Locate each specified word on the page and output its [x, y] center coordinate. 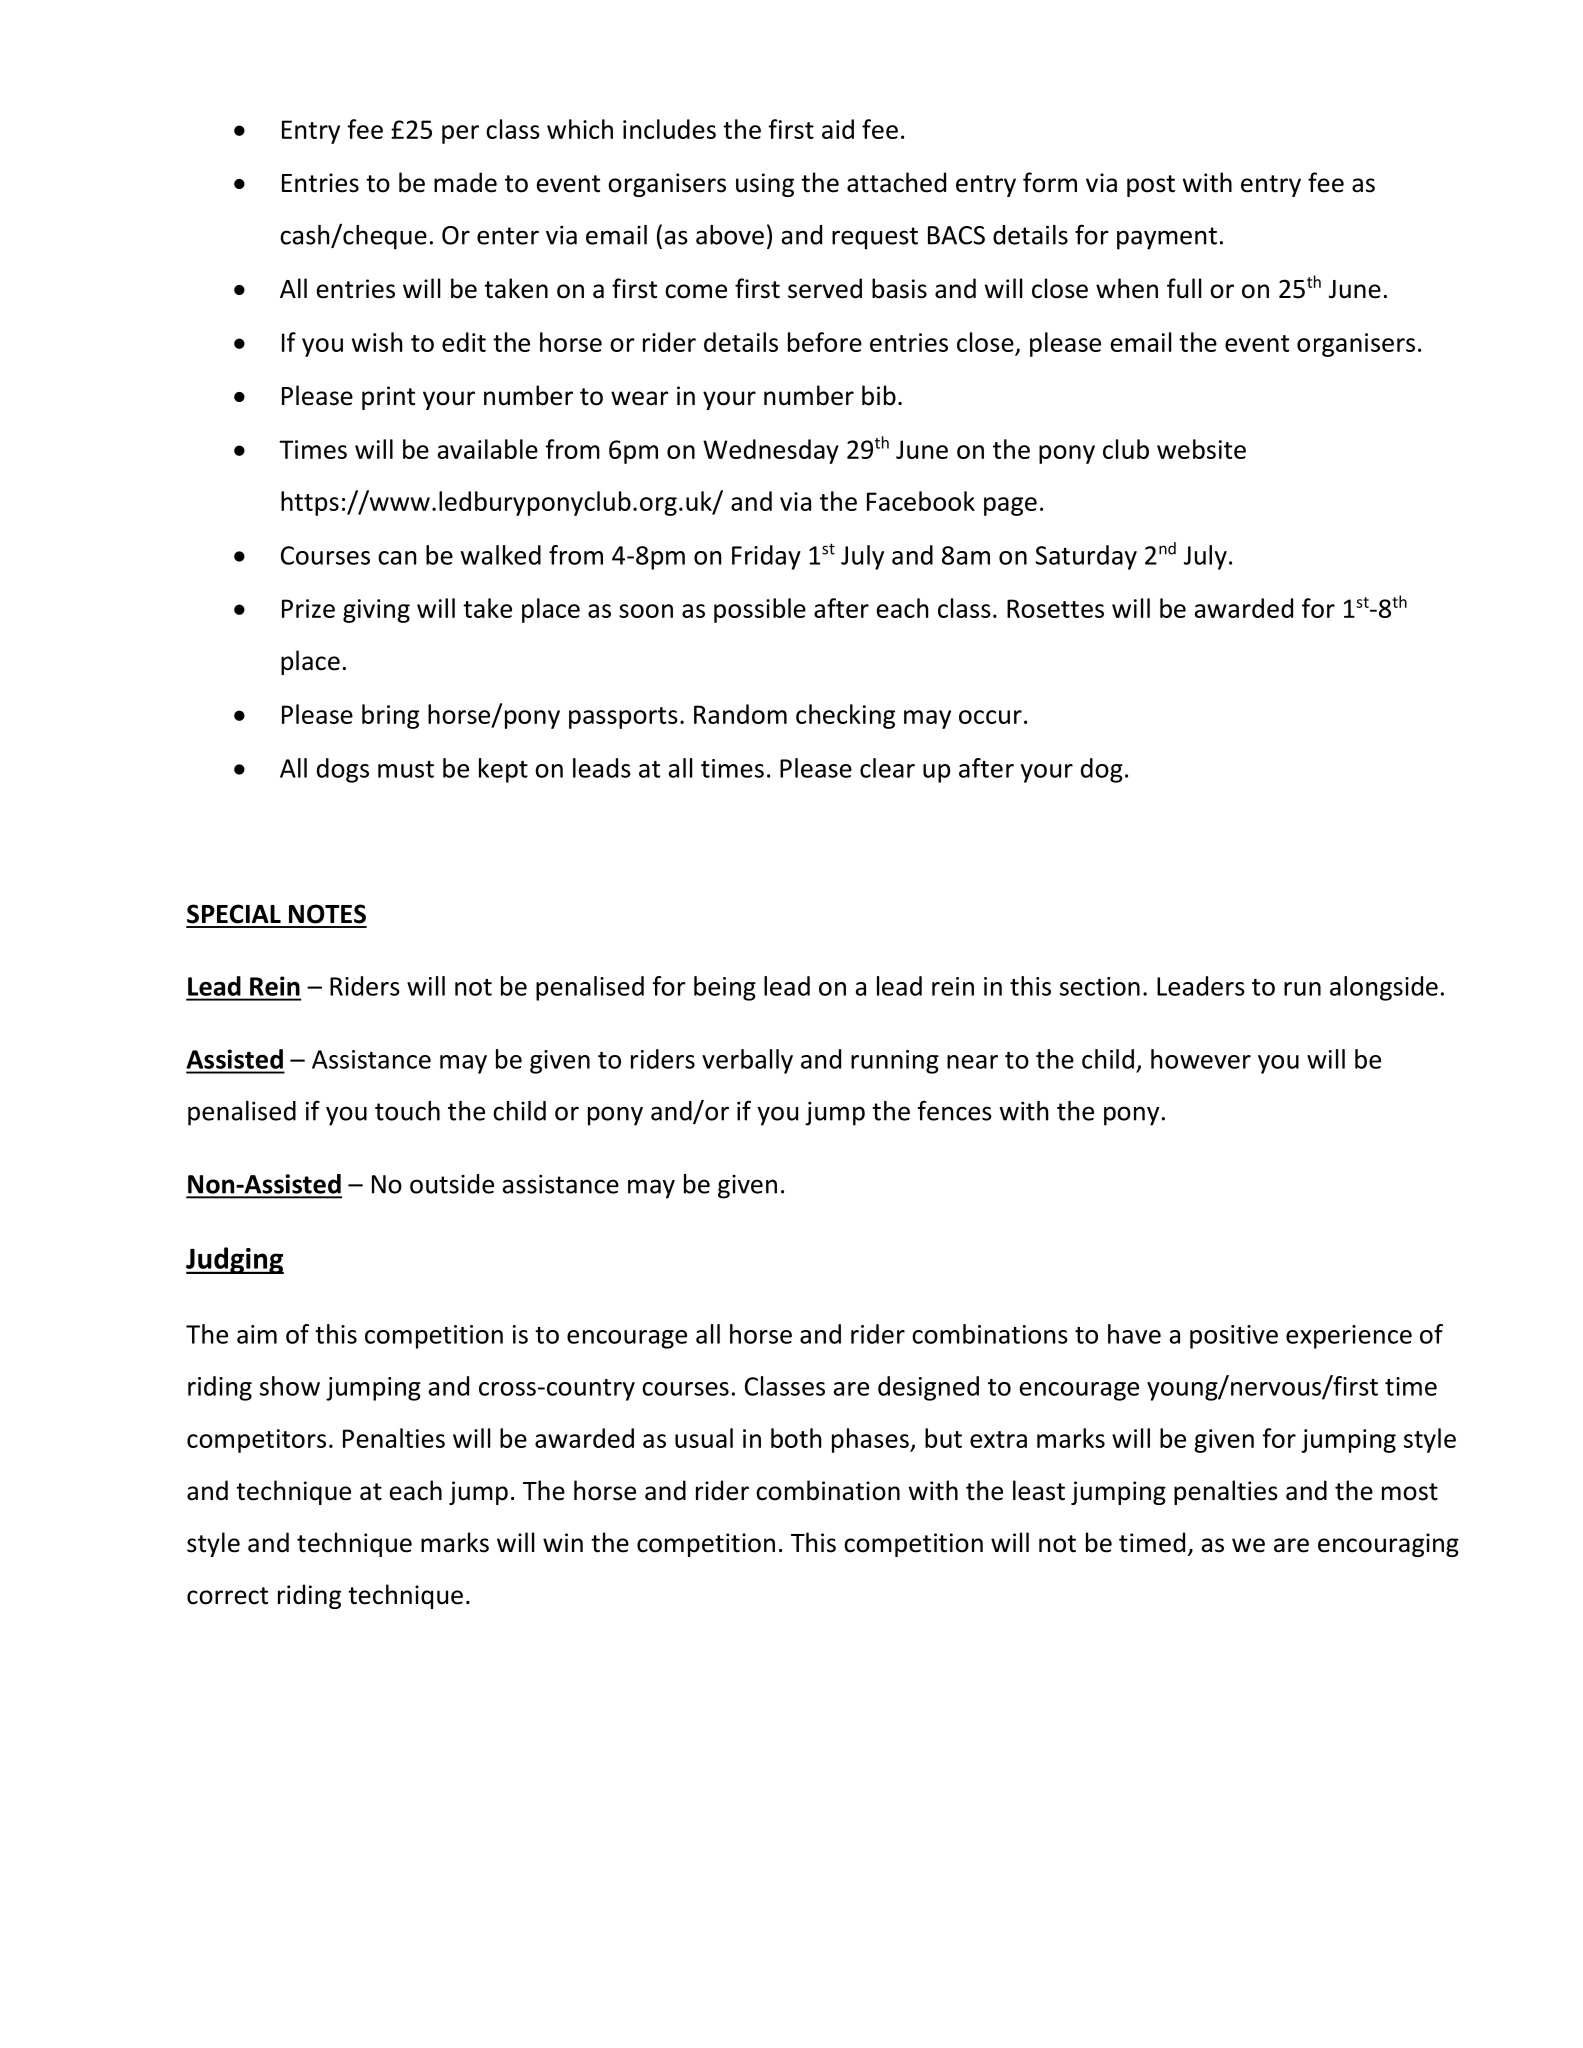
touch [407, 1111]
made [465, 182]
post [1151, 186]
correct [227, 1596]
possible [760, 610]
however [1201, 1059]
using [765, 185]
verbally [747, 1061]
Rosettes [1055, 608]
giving [376, 611]
